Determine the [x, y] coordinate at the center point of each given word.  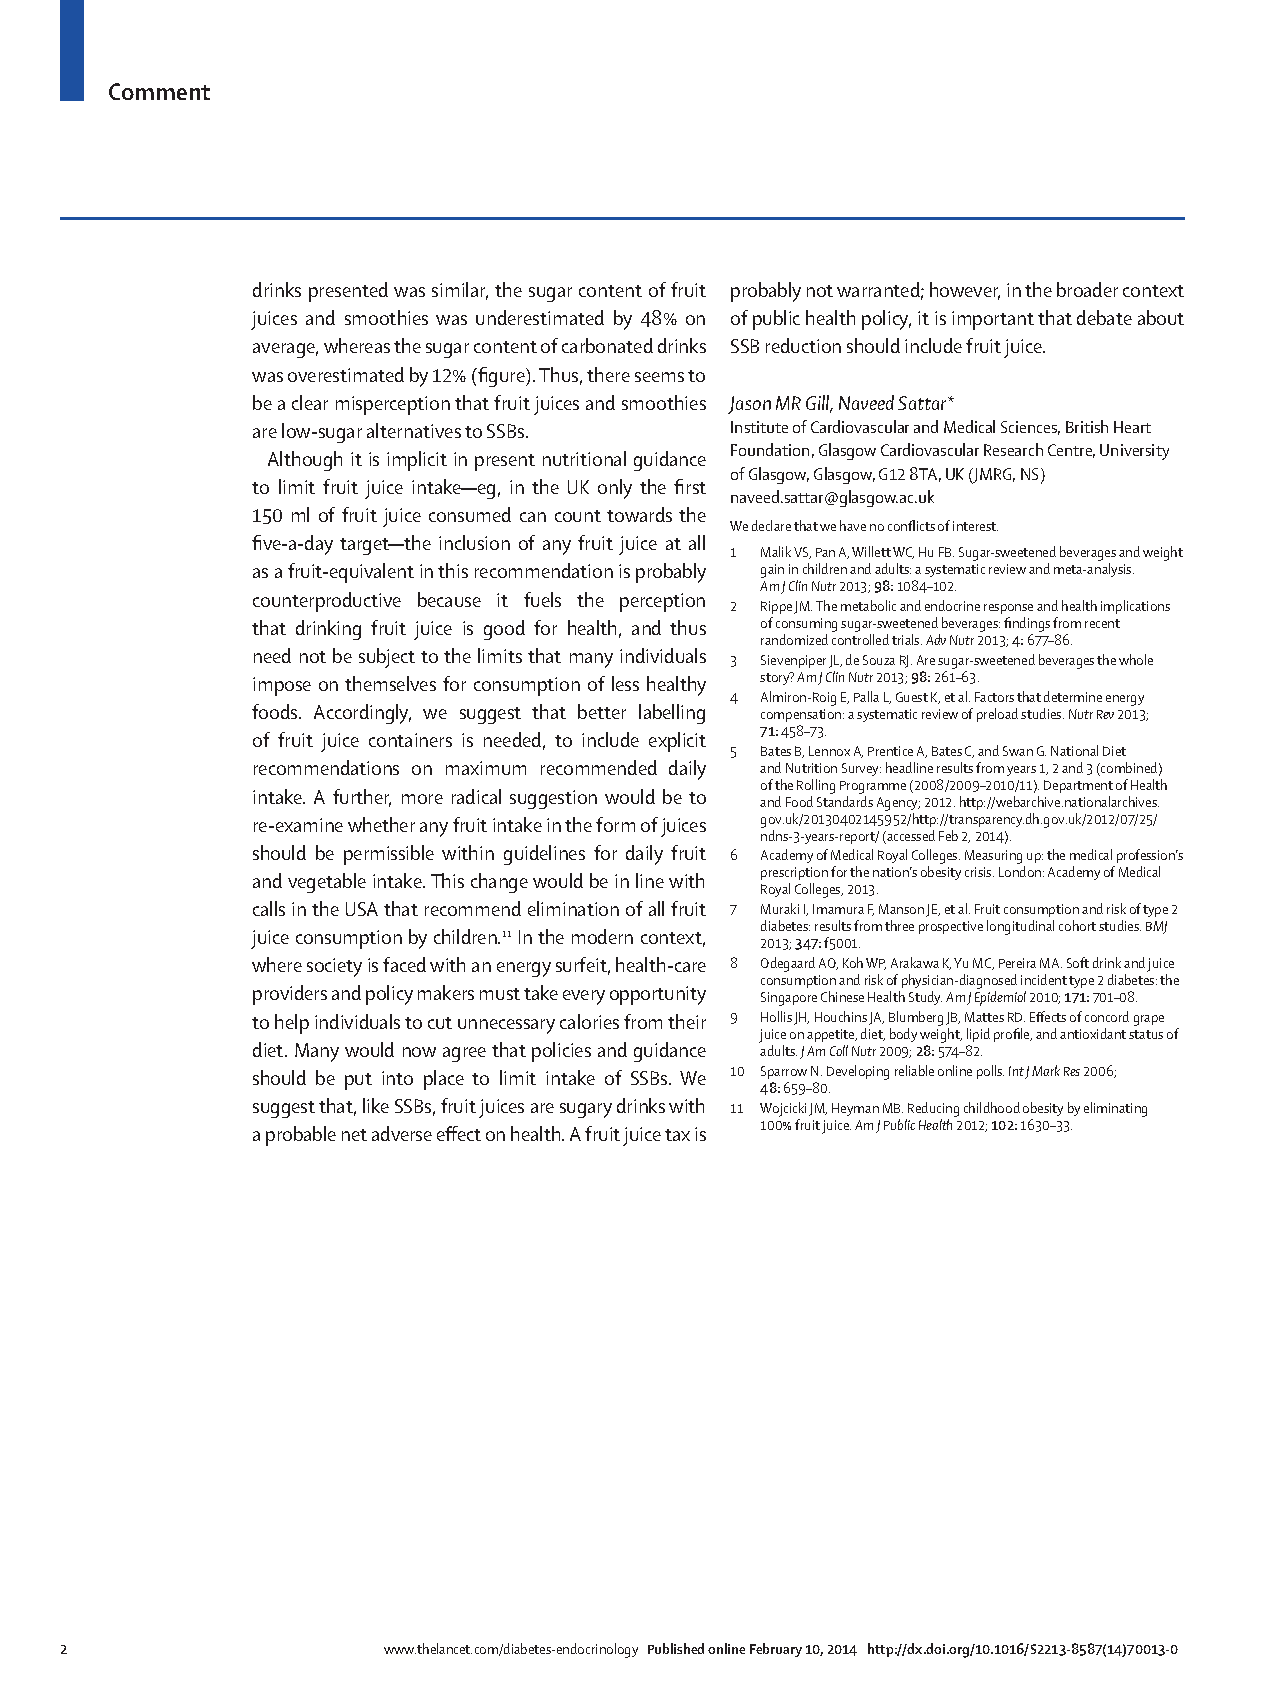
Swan [1018, 751]
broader [1087, 289]
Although [305, 461]
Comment [159, 91]
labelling [672, 714]
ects [1054, 1017]
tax [677, 1135]
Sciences [1030, 428]
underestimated [540, 317]
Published [676, 1648]
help [292, 1024]
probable [301, 1136]
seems [659, 377]
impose [282, 686]
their [687, 1021]
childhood [992, 1107]
